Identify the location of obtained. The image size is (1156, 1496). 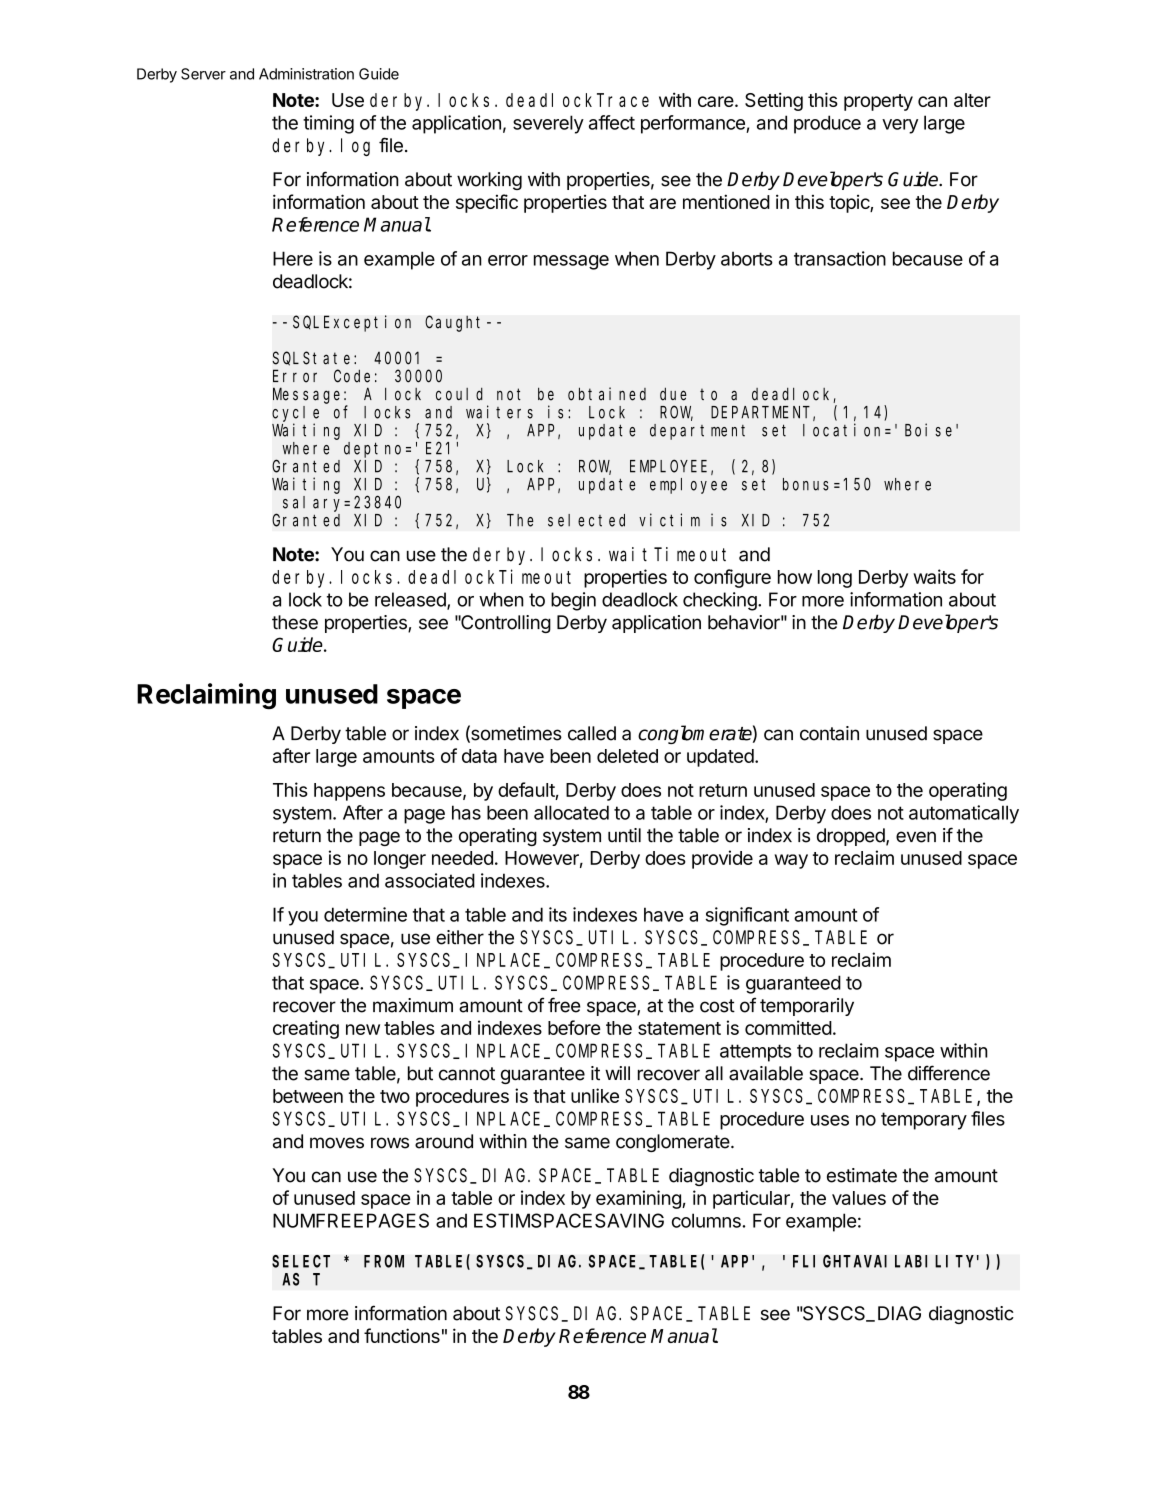
(607, 394).
